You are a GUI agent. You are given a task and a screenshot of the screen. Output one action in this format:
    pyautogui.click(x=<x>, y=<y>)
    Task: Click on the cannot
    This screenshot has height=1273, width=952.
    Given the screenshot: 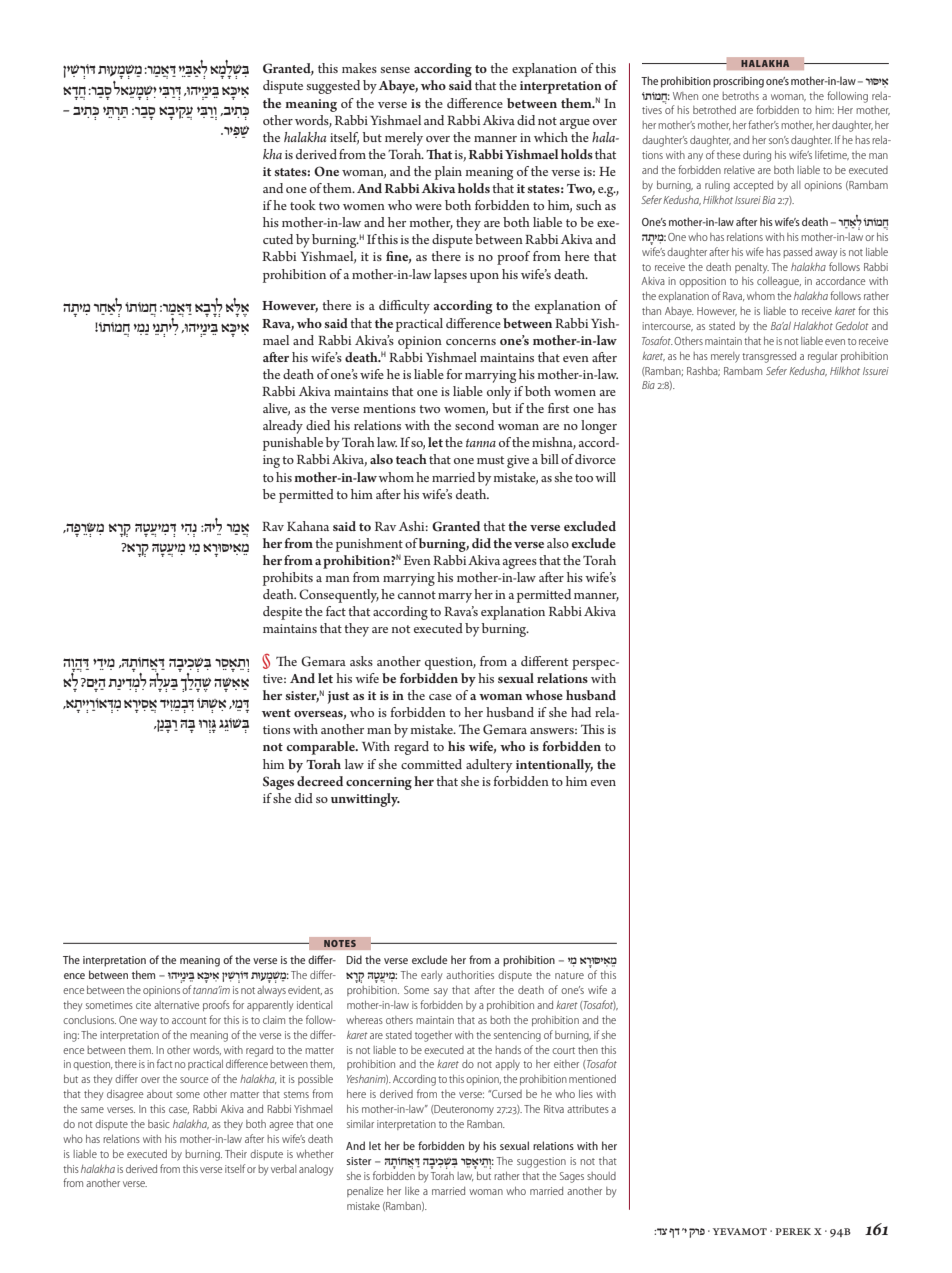 What is the action you would take?
    pyautogui.click(x=417, y=595)
